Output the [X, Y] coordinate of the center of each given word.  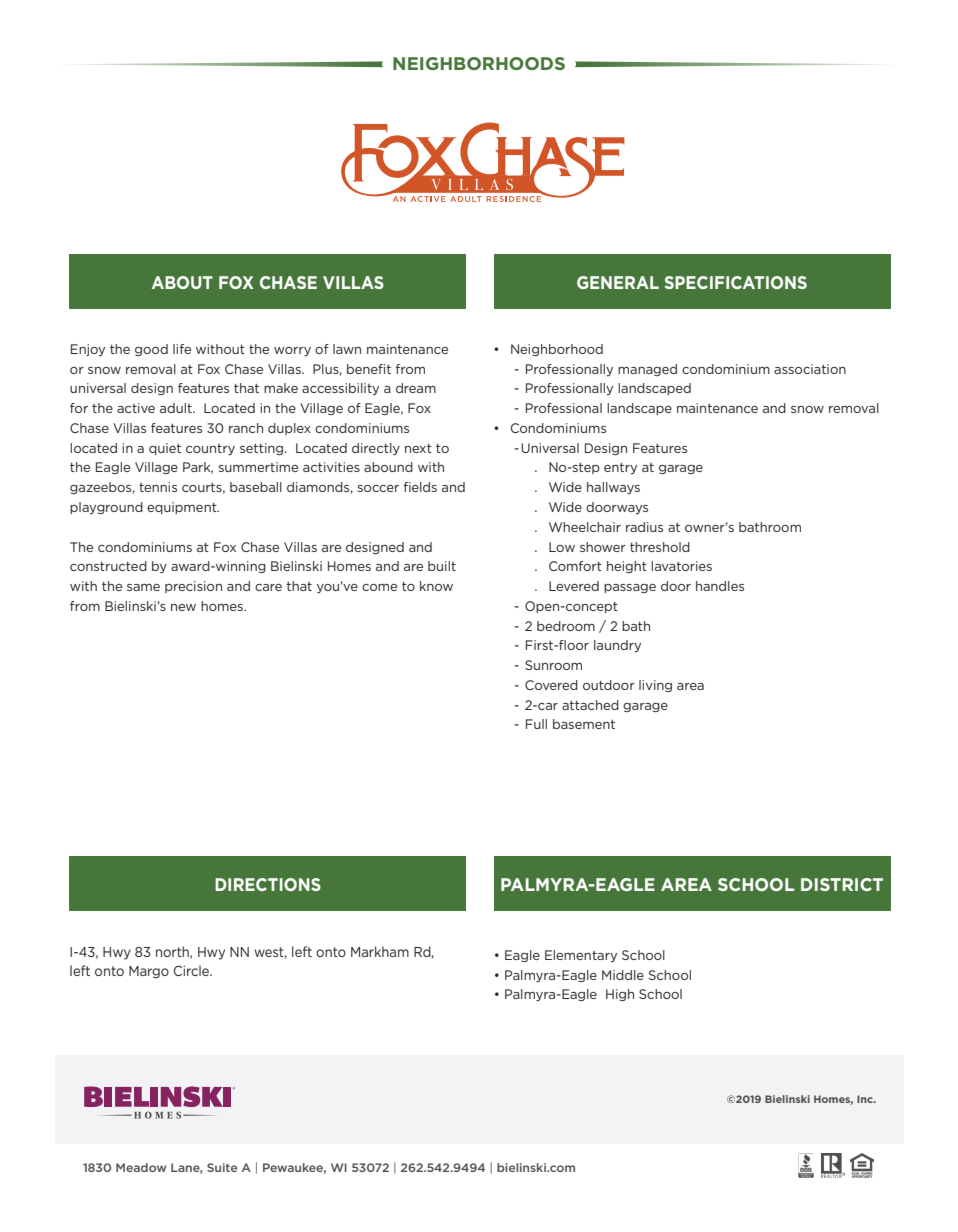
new [183, 607]
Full [536, 724]
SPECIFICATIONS [736, 282]
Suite [222, 1167]
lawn [347, 349]
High [620, 995]
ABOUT [182, 282]
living [655, 686]
